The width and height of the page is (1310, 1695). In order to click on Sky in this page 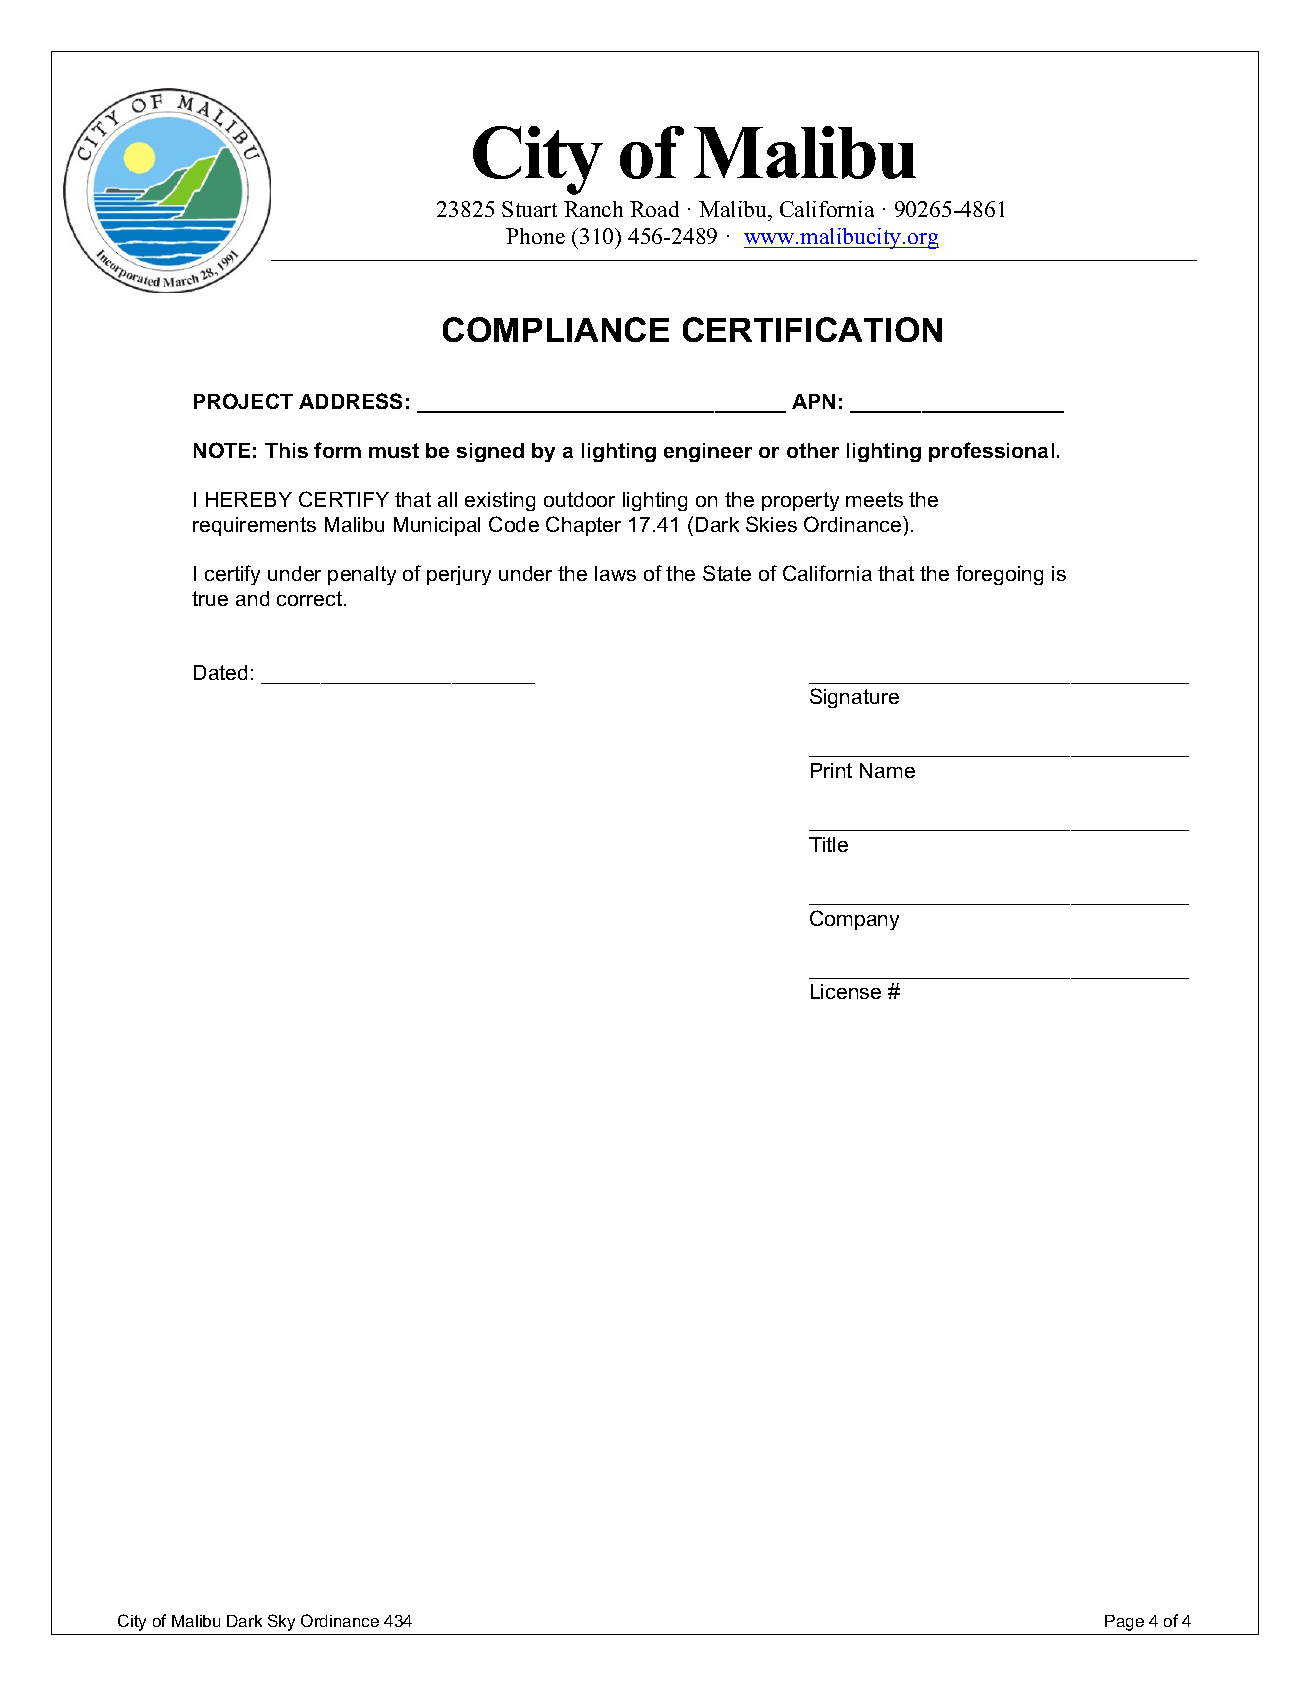, I will do `click(281, 1622)`.
